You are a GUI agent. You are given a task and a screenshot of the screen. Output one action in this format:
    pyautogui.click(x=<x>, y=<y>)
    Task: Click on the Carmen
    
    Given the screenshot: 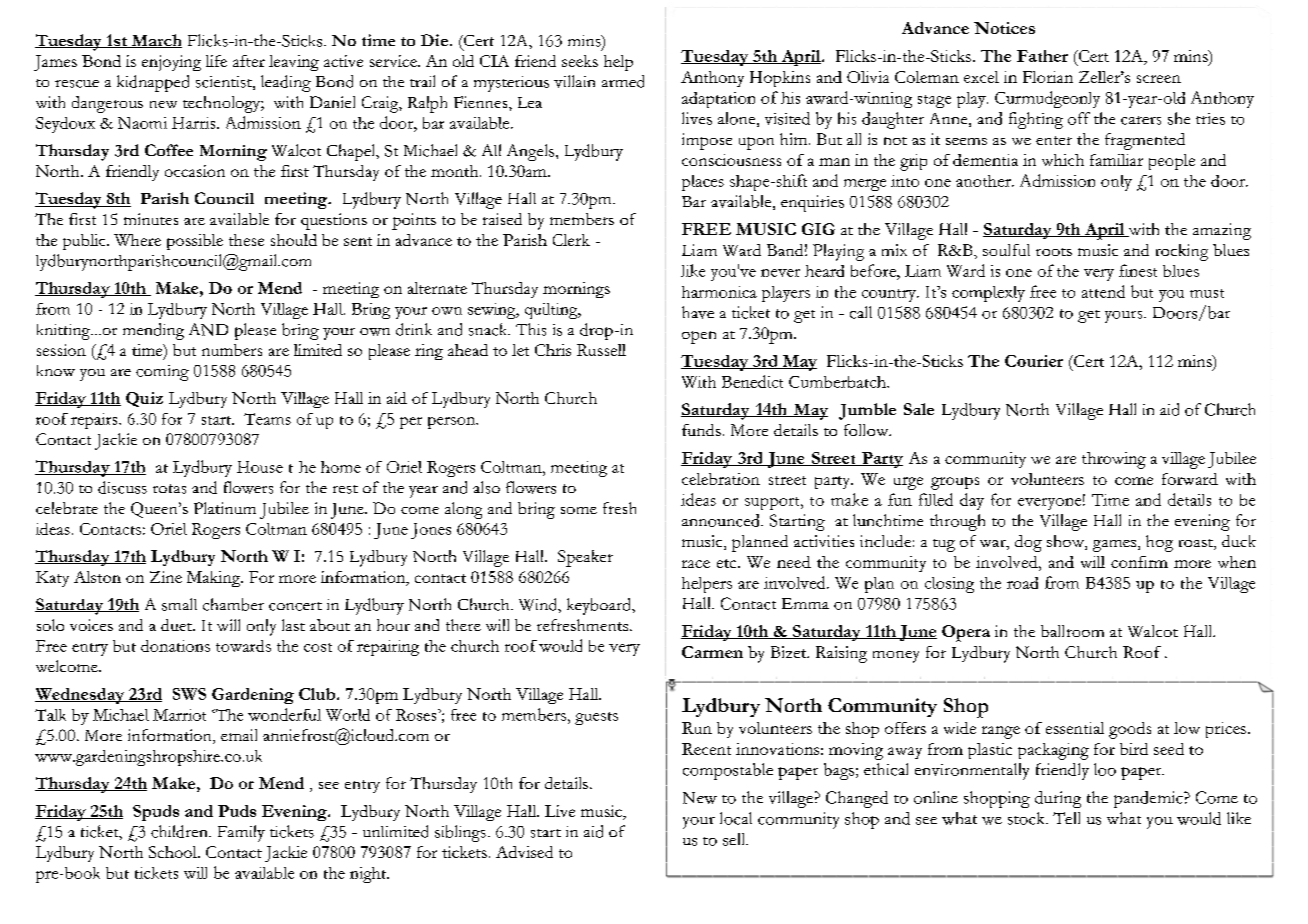 What is the action you would take?
    pyautogui.click(x=712, y=652)
